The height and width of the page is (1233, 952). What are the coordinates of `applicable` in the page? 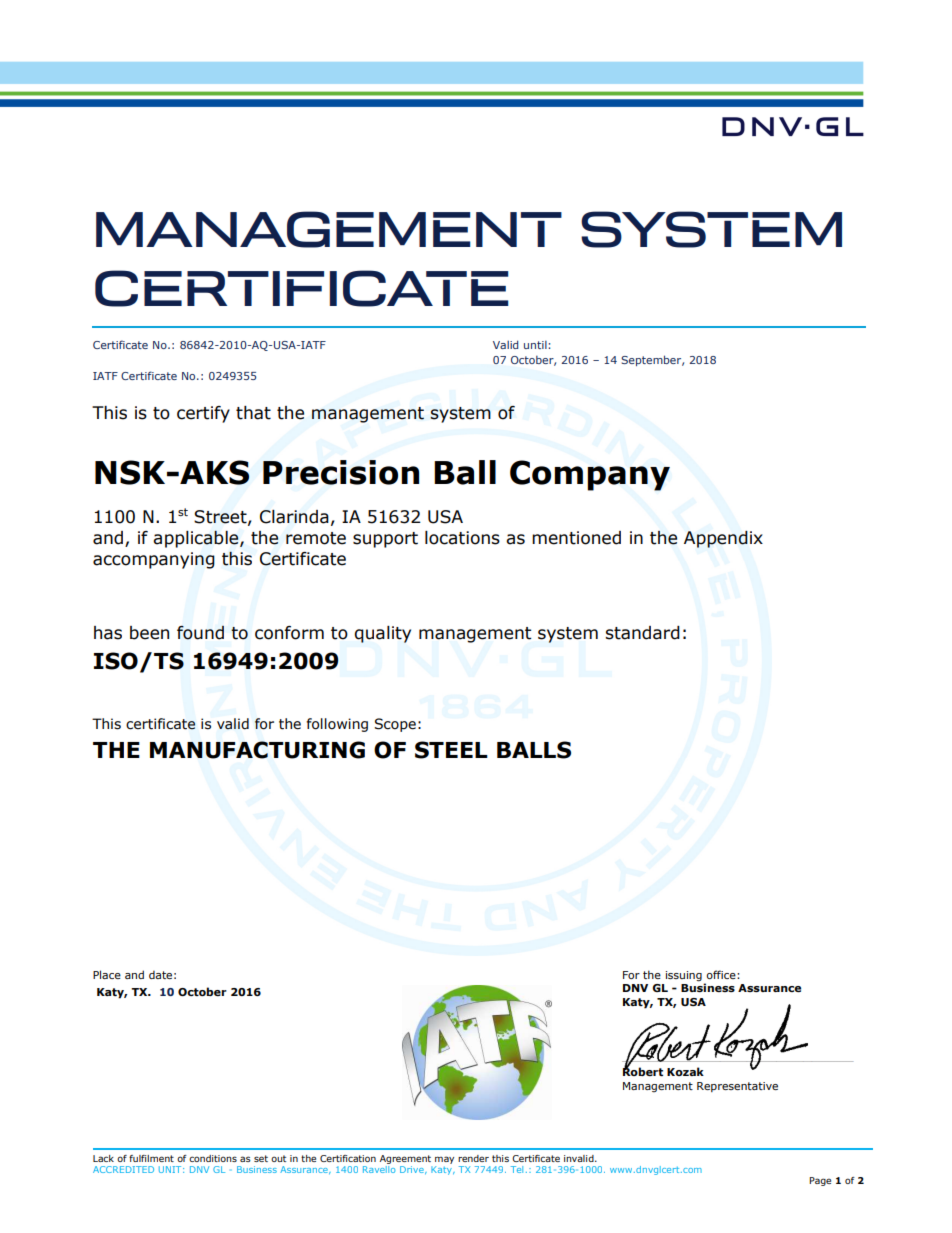 It's located at (197, 539).
